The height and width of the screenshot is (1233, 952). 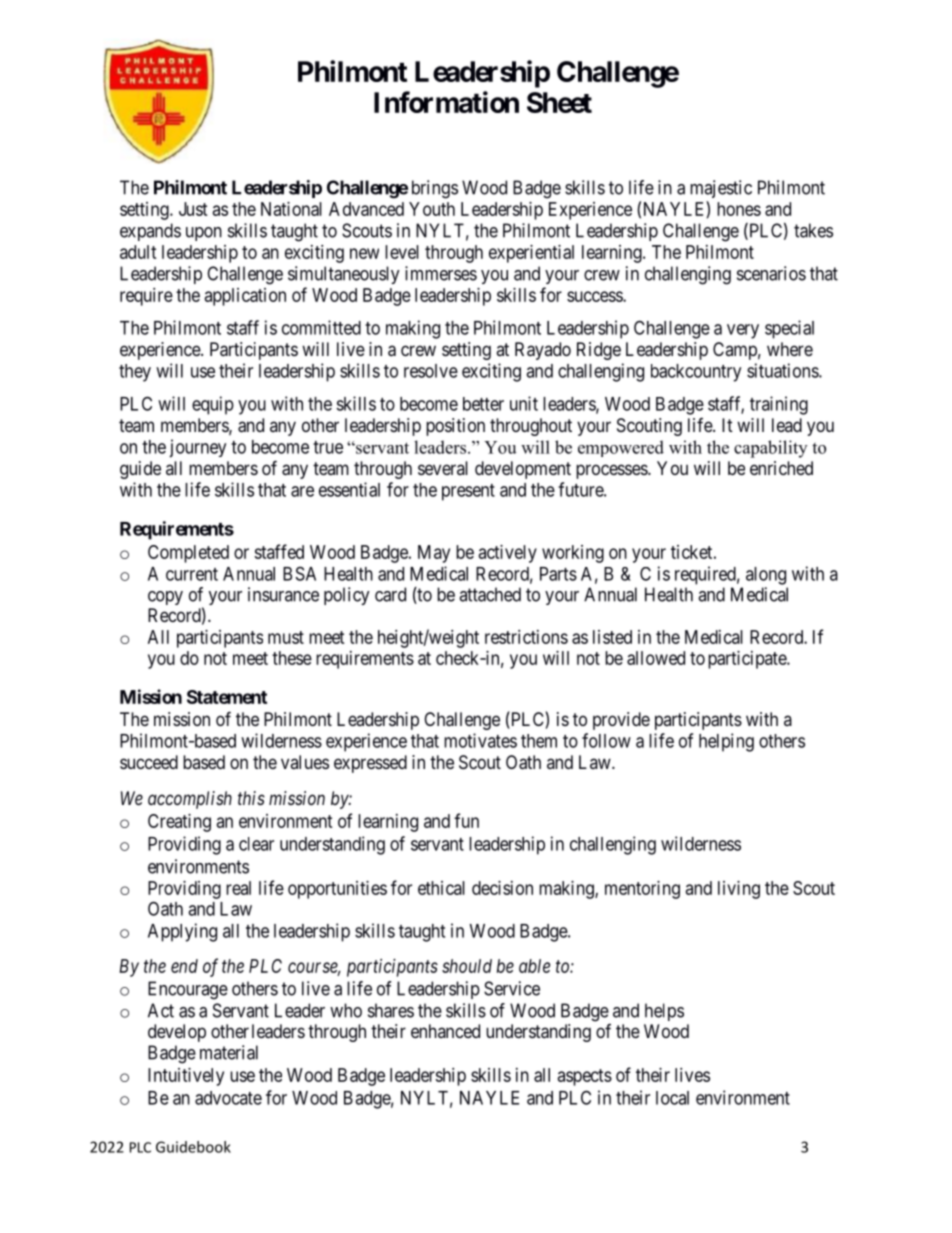 I want to click on local, so click(x=672, y=1098).
